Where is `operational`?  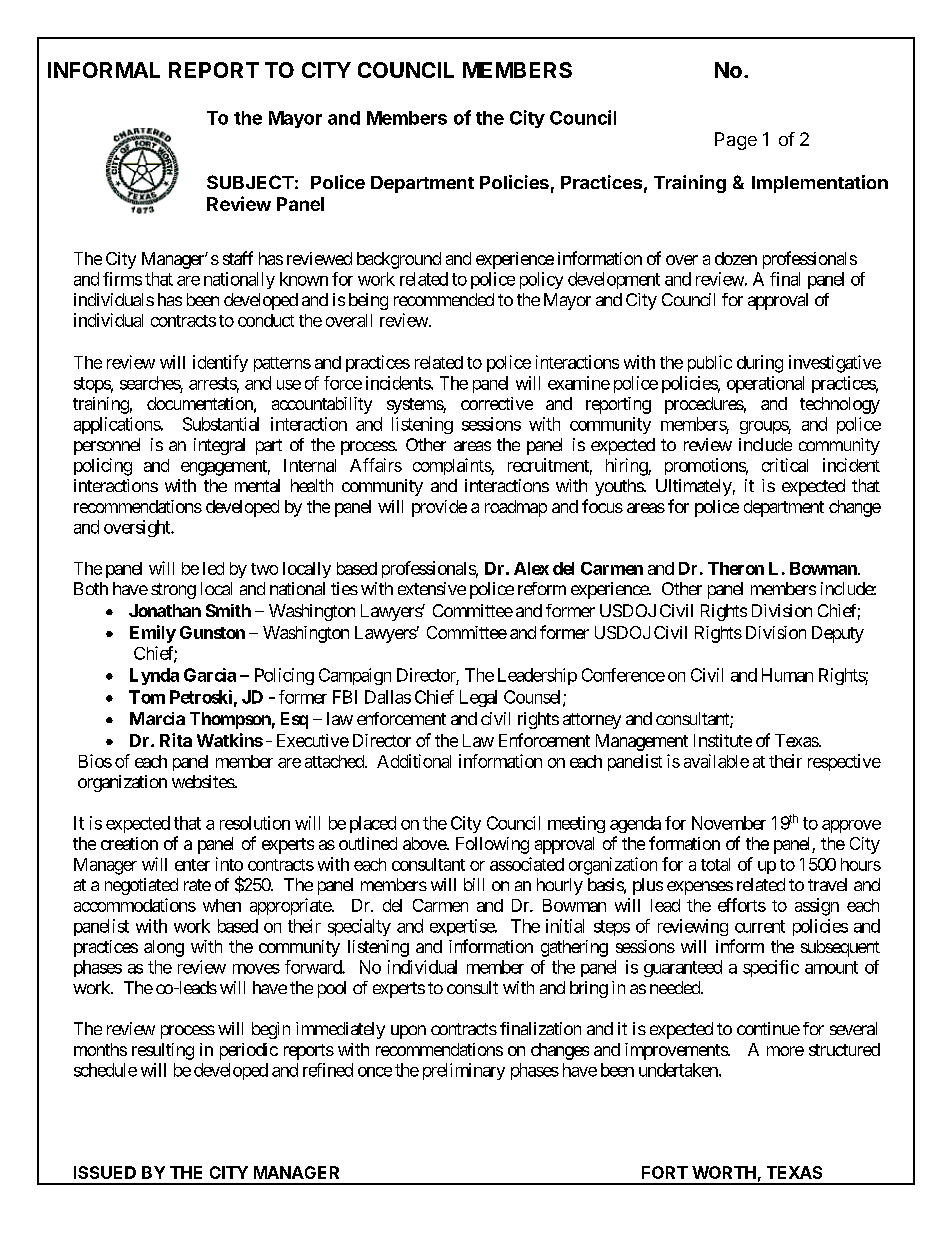 operational is located at coordinates (765, 384).
